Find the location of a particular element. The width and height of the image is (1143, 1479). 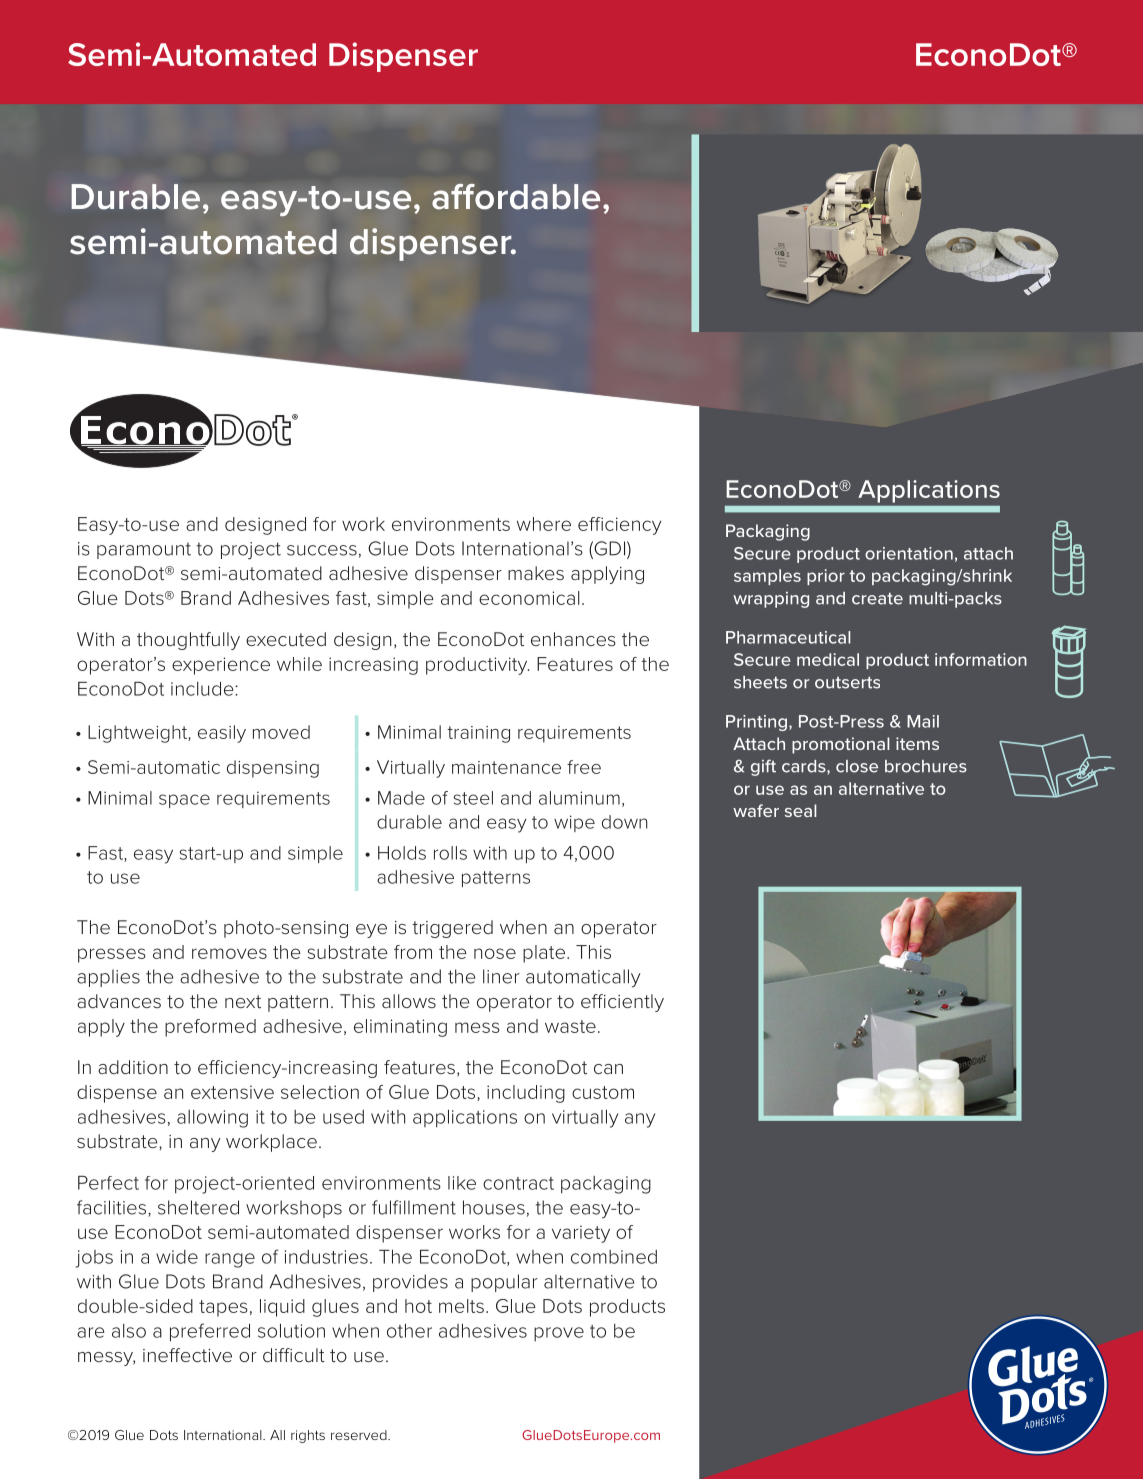

wipe is located at coordinates (574, 823).
